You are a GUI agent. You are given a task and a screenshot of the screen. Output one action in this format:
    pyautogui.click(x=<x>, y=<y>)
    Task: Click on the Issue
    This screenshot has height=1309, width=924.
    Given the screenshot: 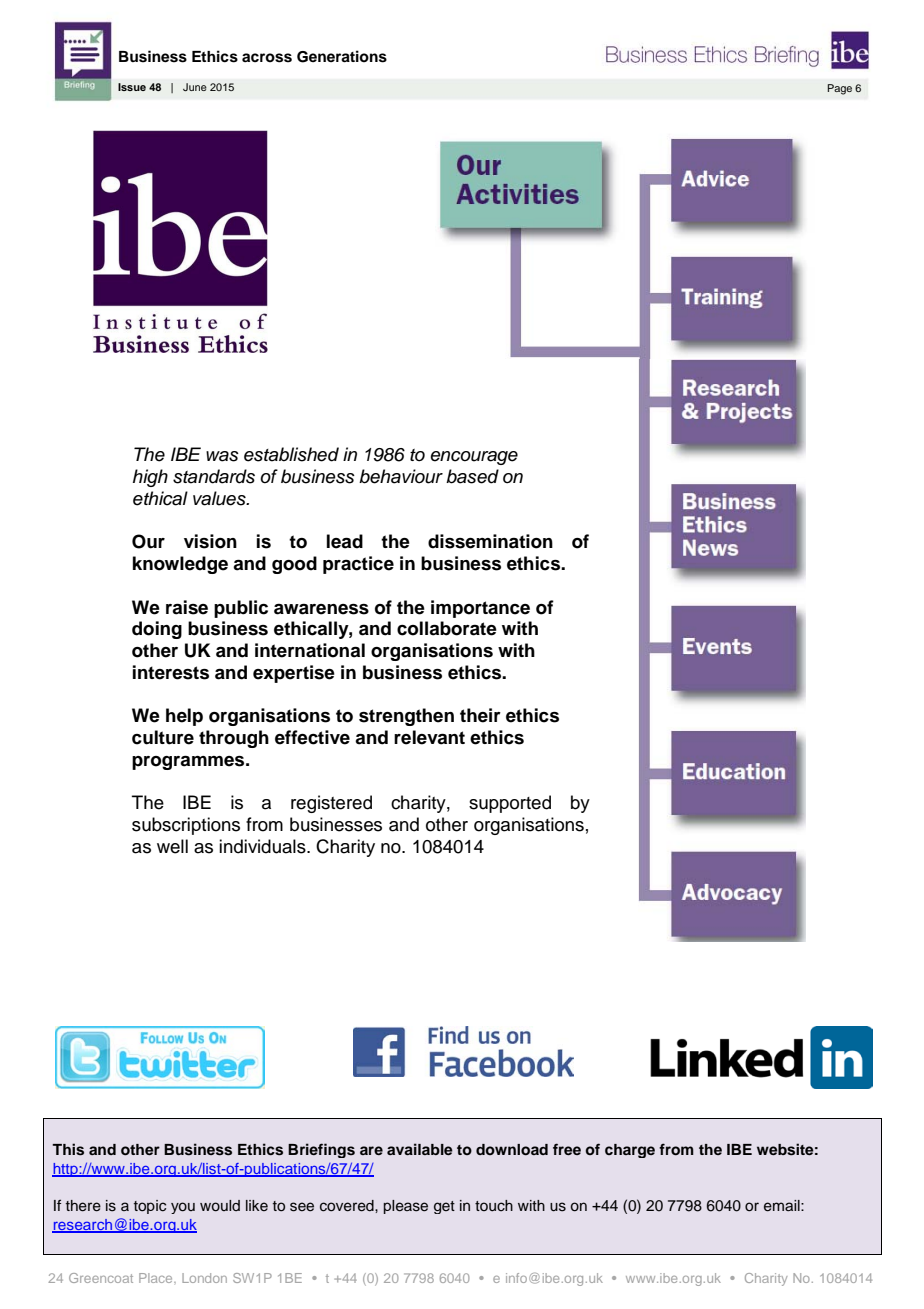 What is the action you would take?
    pyautogui.click(x=132, y=87)
